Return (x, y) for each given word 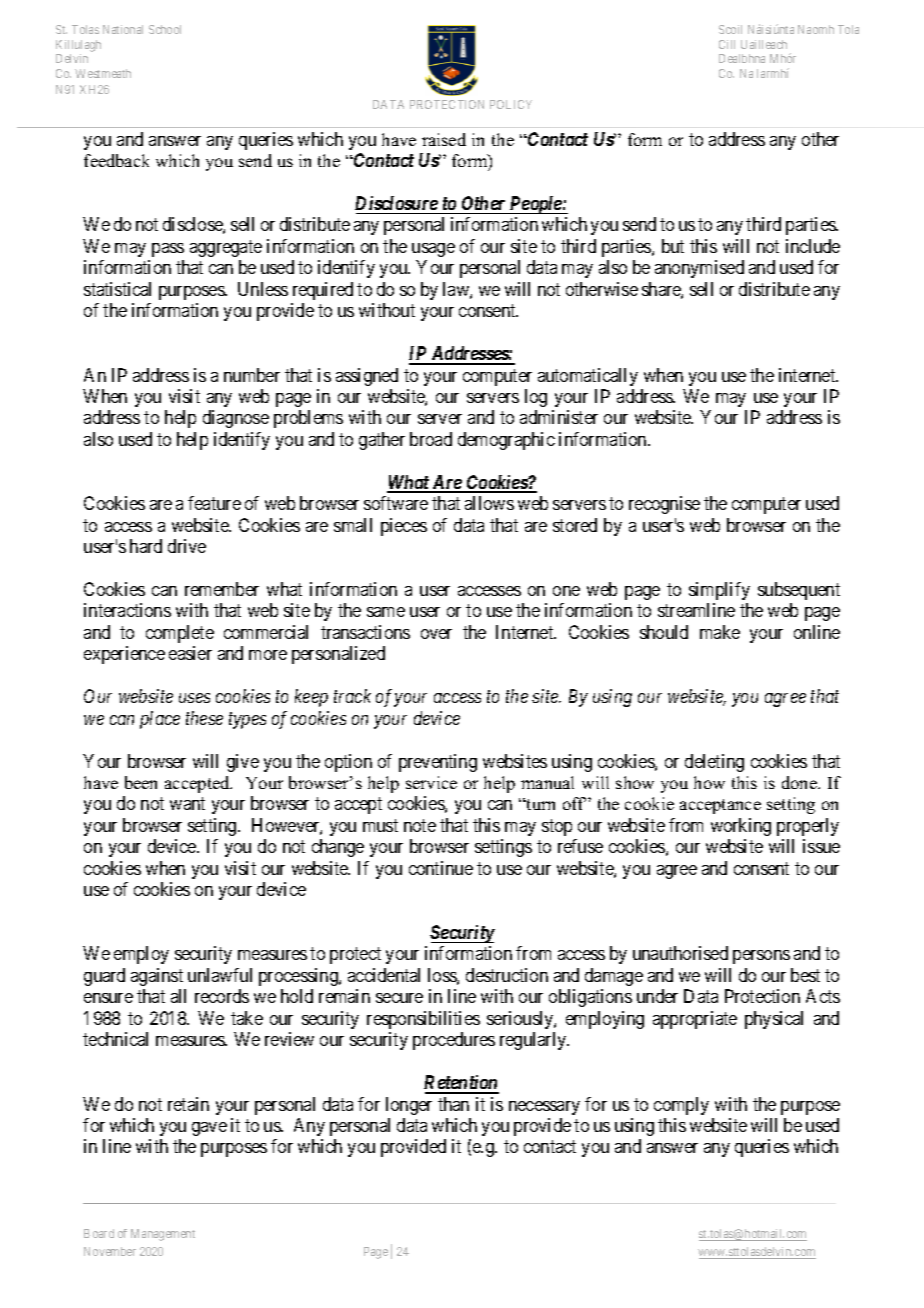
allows (489, 503)
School (165, 29)
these (204, 718)
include (813, 246)
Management (163, 1235)
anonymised (699, 269)
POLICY (511, 104)
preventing (438, 763)
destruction (507, 975)
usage (433, 250)
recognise (664, 505)
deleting (714, 763)
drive (187, 546)
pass (168, 250)
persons (761, 957)
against (157, 977)
